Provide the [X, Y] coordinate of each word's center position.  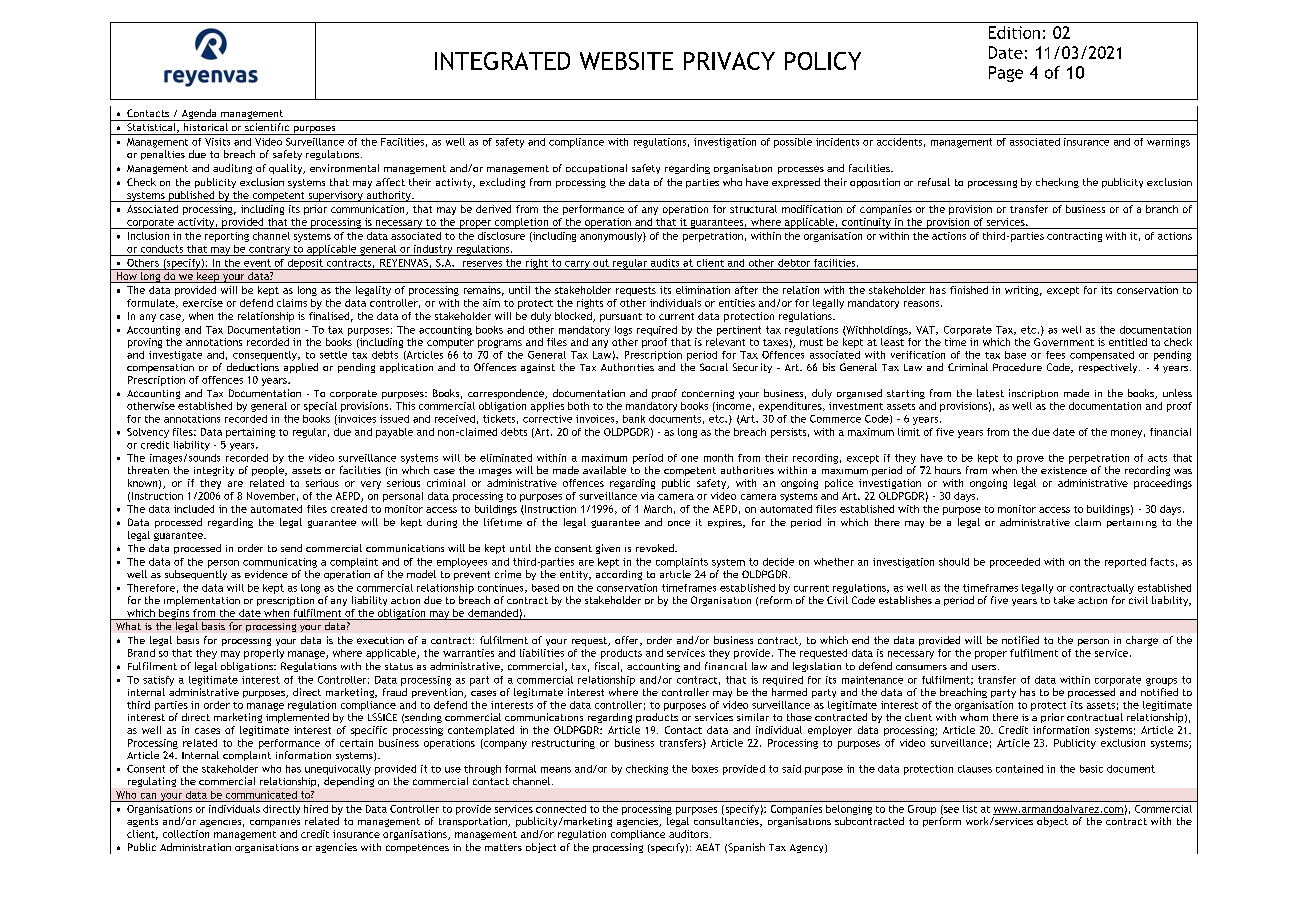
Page [1006, 74]
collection [186, 834]
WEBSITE [626, 61]
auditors [688, 834]
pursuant [621, 317]
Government [1064, 342]
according [619, 575]
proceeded [1015, 563]
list [970, 809]
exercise [203, 303]
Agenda [199, 115]
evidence [266, 574]
